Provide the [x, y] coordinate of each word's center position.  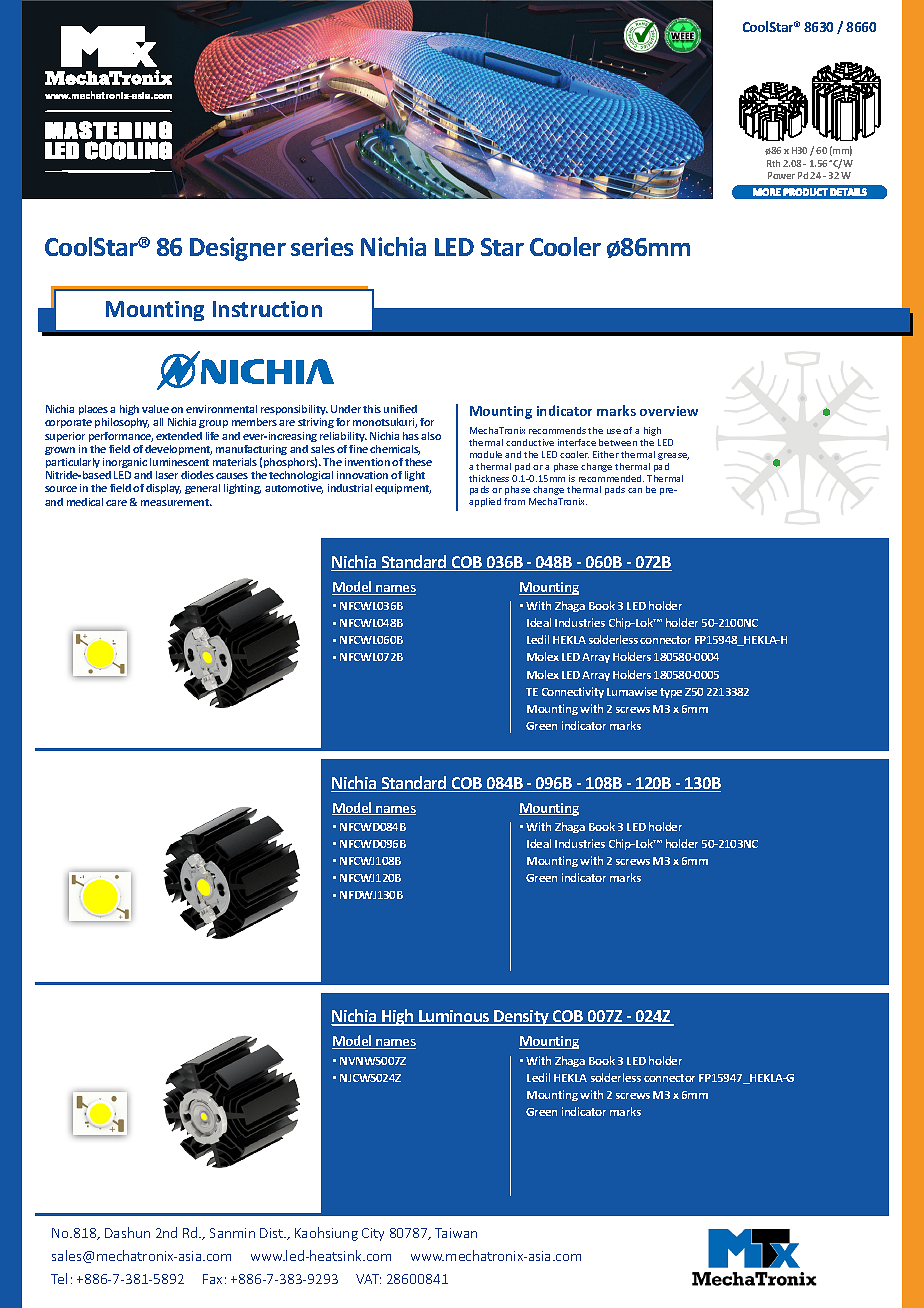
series [322, 246]
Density [521, 1018]
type [671, 693]
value [155, 409]
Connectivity [573, 692]
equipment [403, 489]
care [116, 503]
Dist [272, 1233]
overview [669, 411]
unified [400, 409]
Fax [212, 1279]
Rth [773, 163]
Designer [238, 249]
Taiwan [456, 1233]
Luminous [454, 1018]
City [373, 1234]
